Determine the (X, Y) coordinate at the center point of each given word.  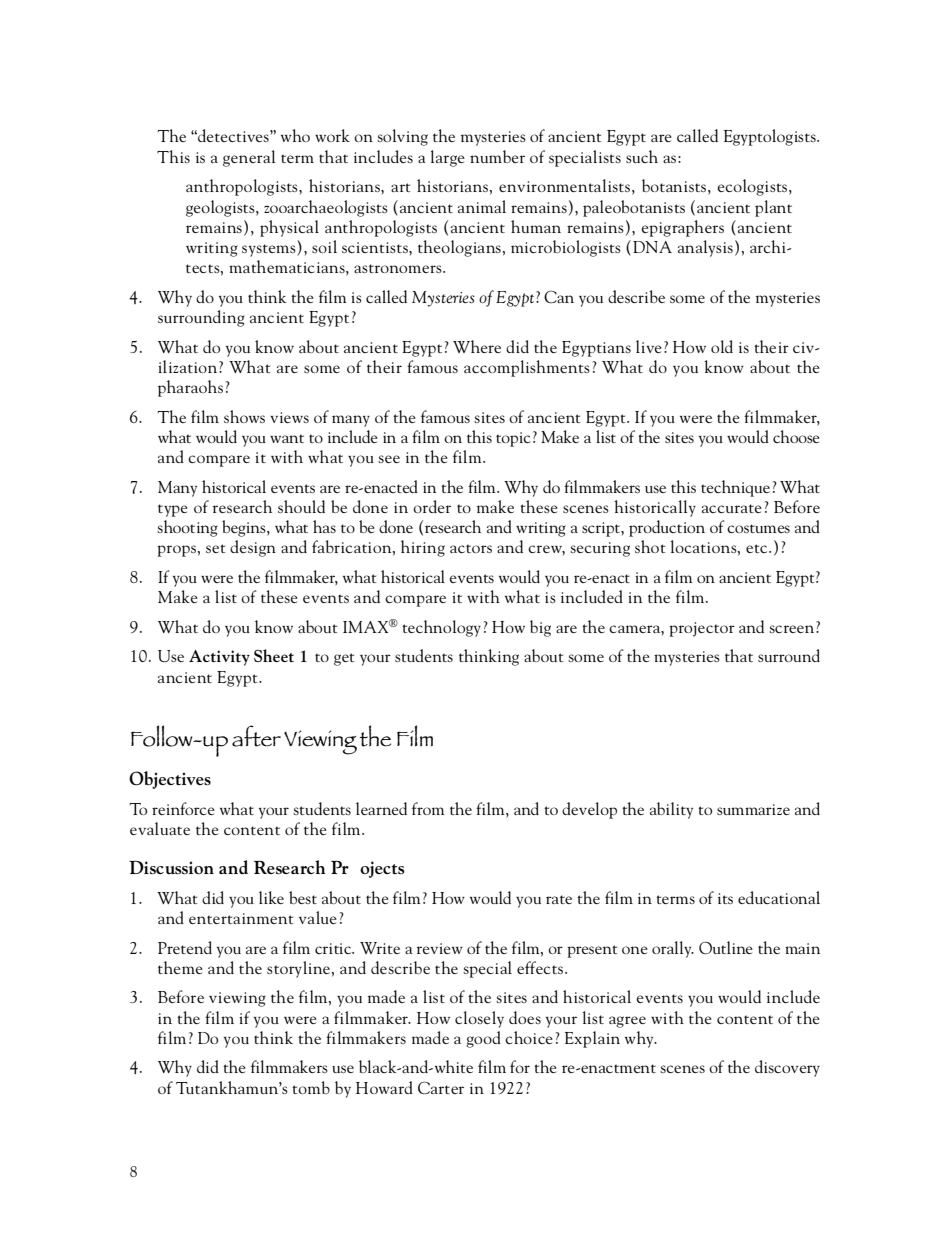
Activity (219, 658)
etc (758, 548)
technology (441, 628)
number (497, 156)
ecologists (752, 187)
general (249, 158)
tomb (311, 1087)
